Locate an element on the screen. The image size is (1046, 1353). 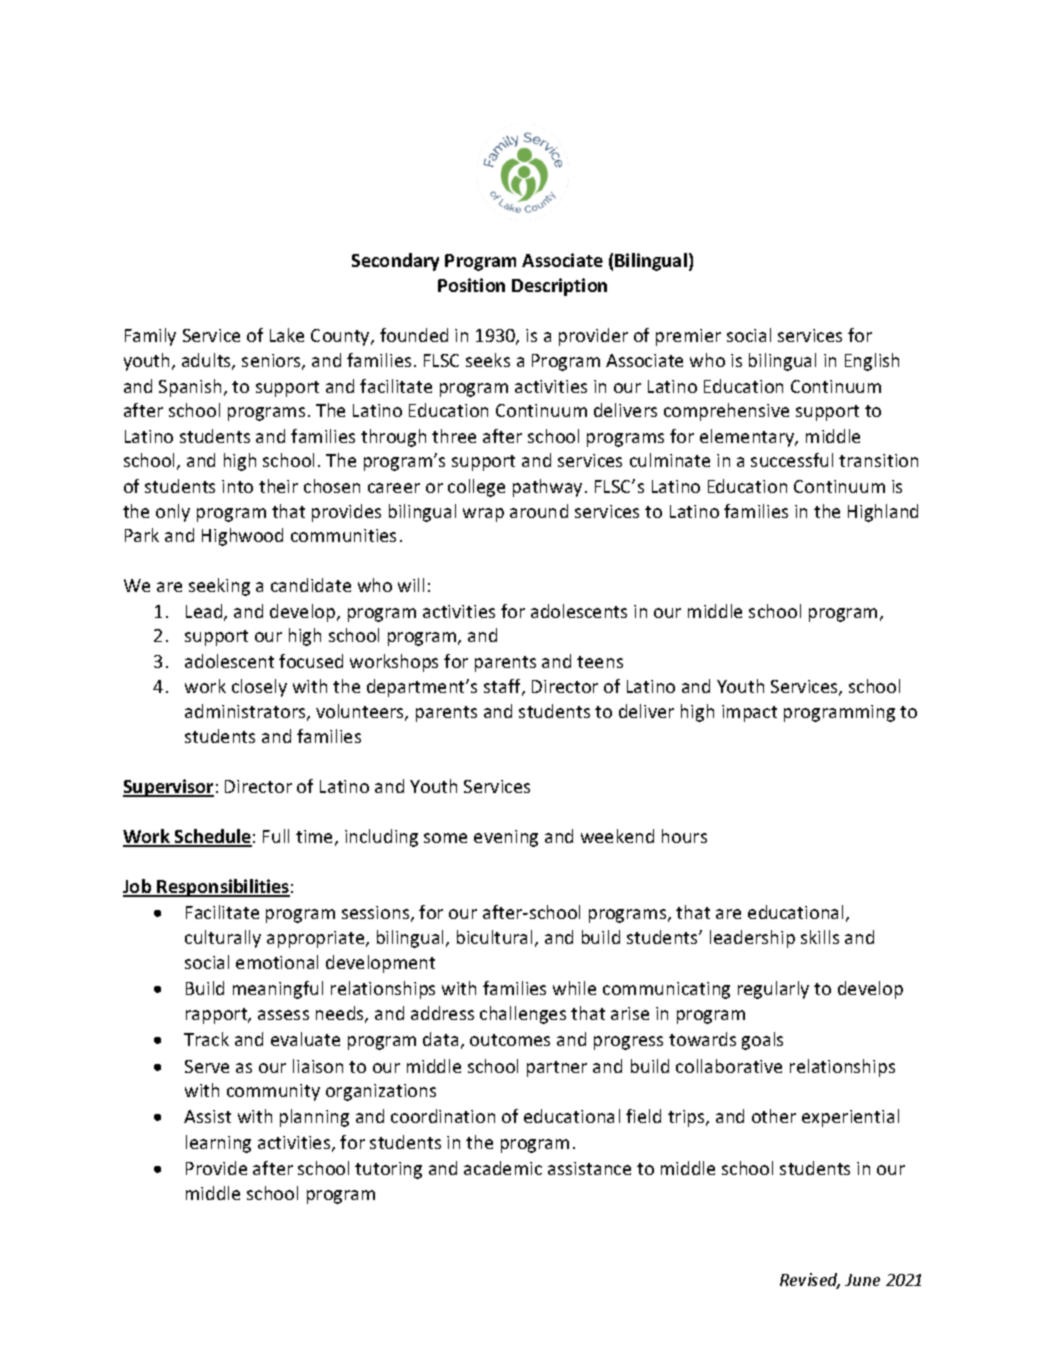
seeking is located at coordinates (219, 587).
